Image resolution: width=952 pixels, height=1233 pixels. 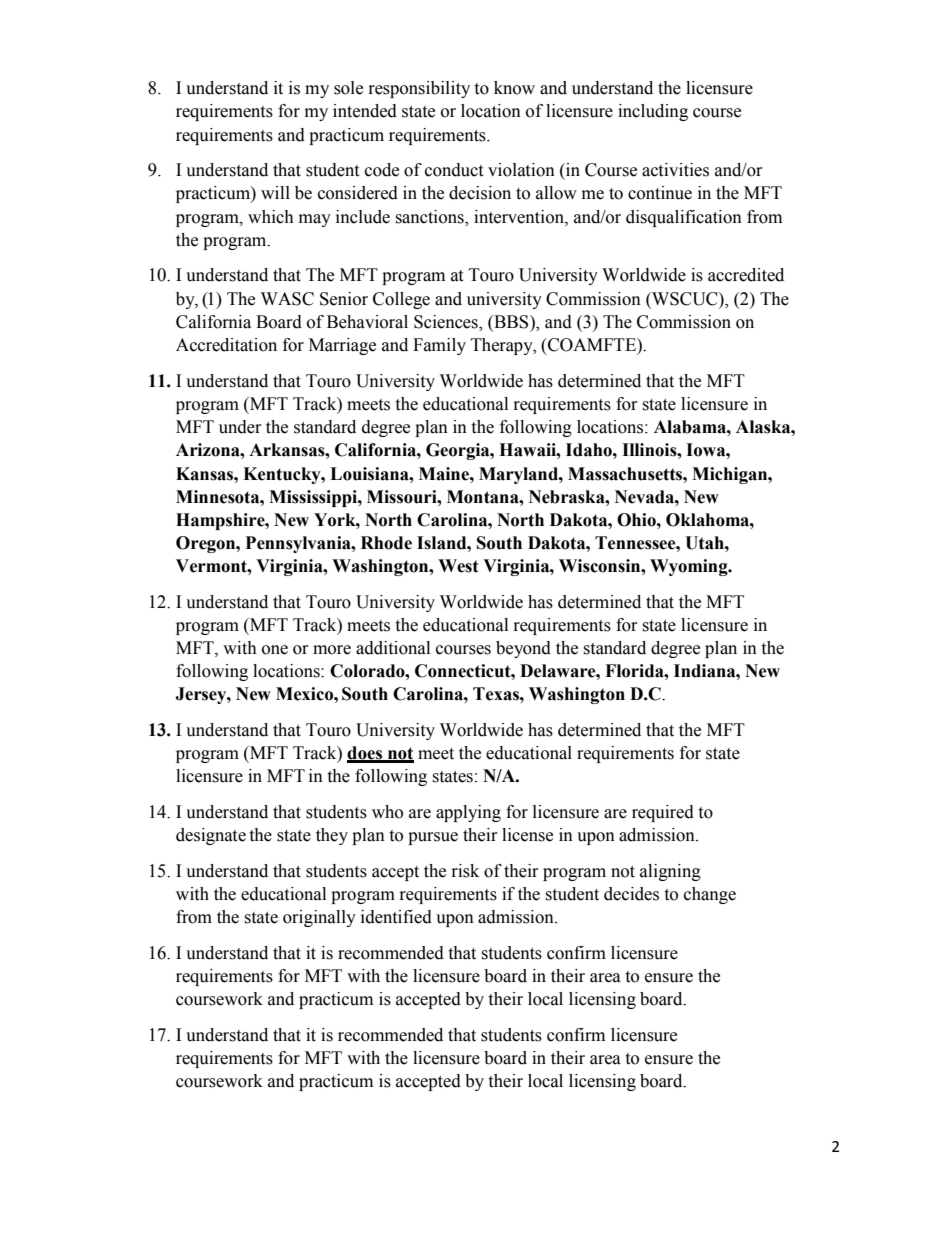 What do you see at coordinates (226, 345) in the screenshot?
I see `Accreditation` at bounding box center [226, 345].
